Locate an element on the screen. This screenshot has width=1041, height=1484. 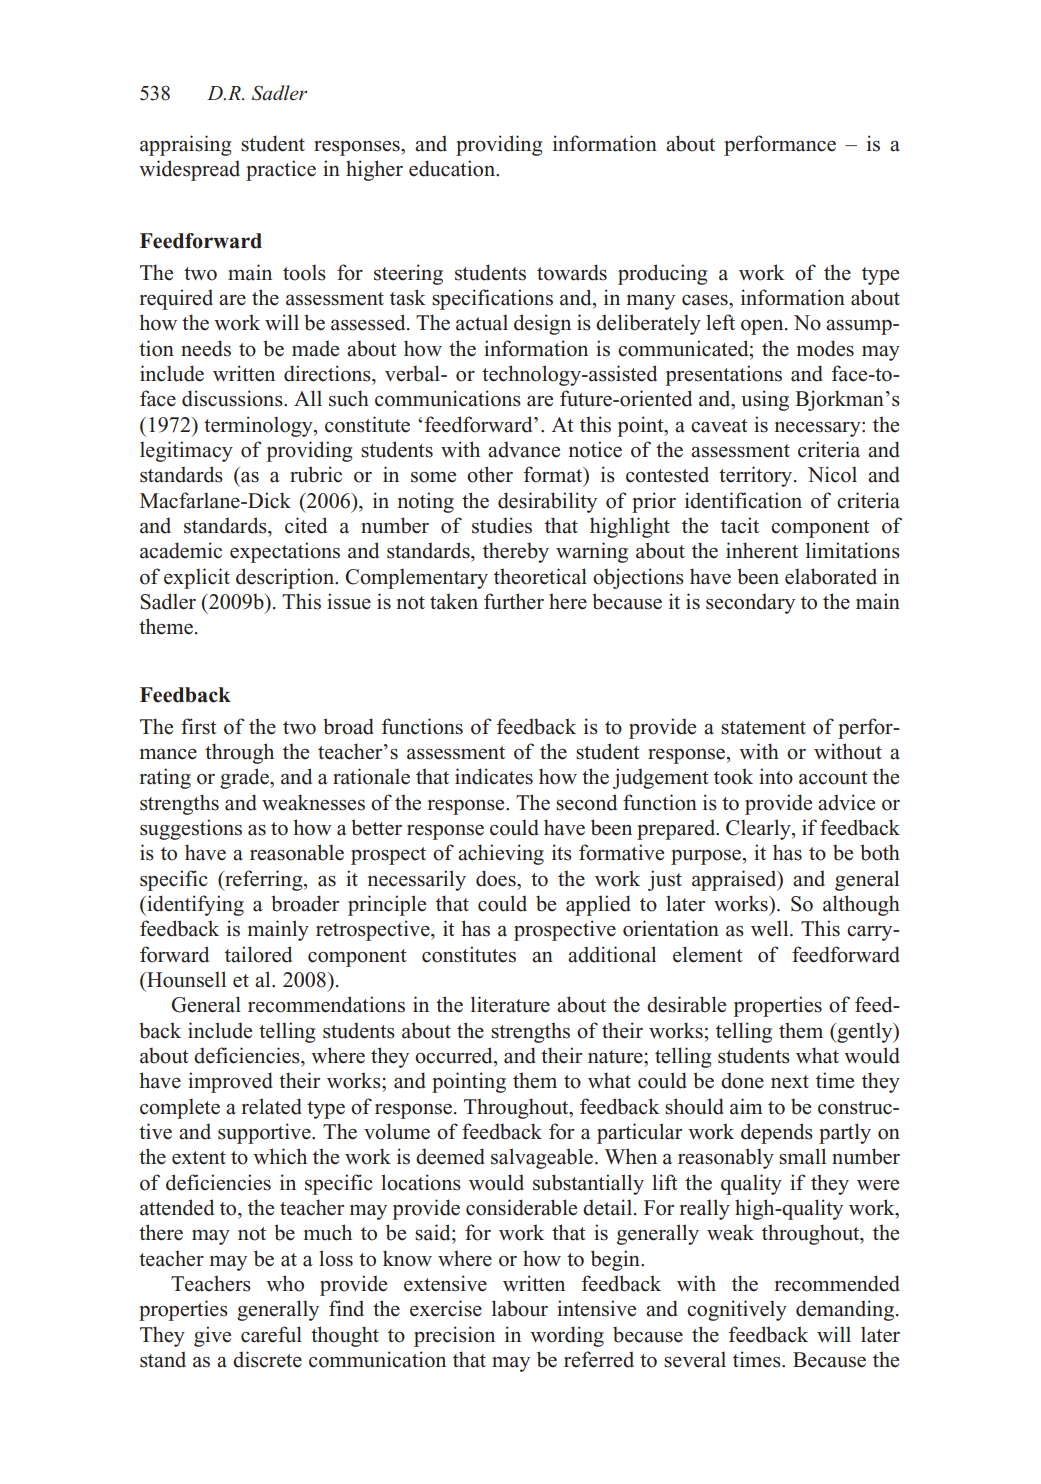
grade is located at coordinates (245, 778).
